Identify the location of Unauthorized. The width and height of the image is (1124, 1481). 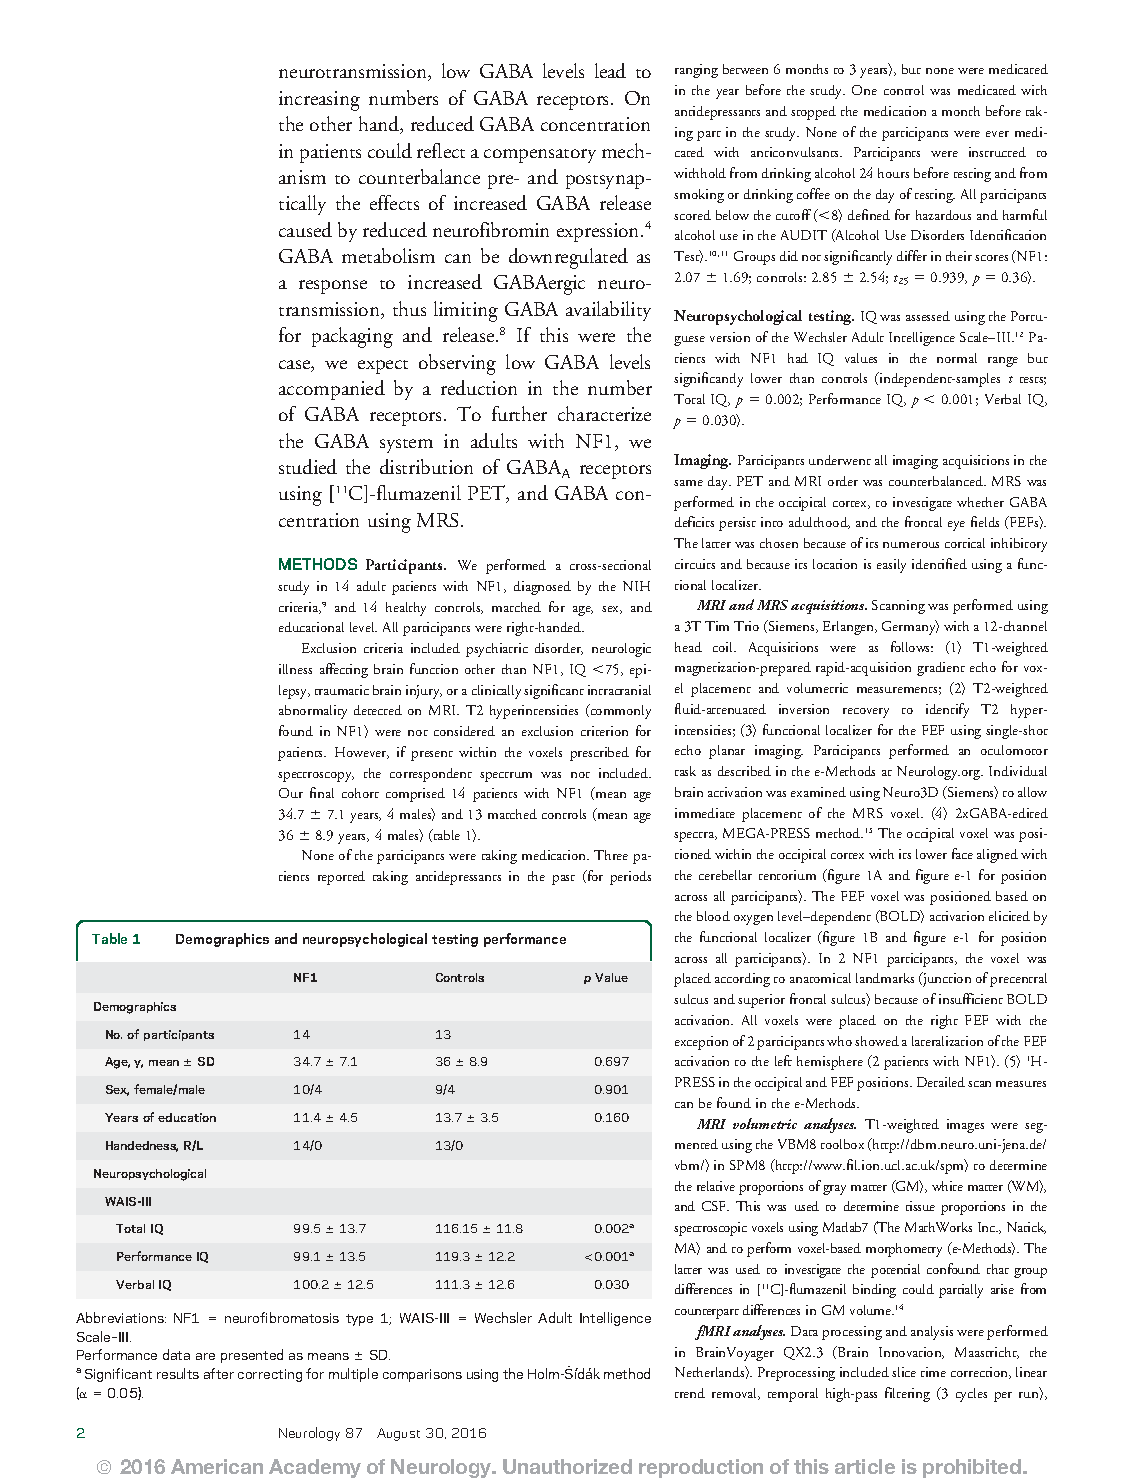
(567, 1466).
